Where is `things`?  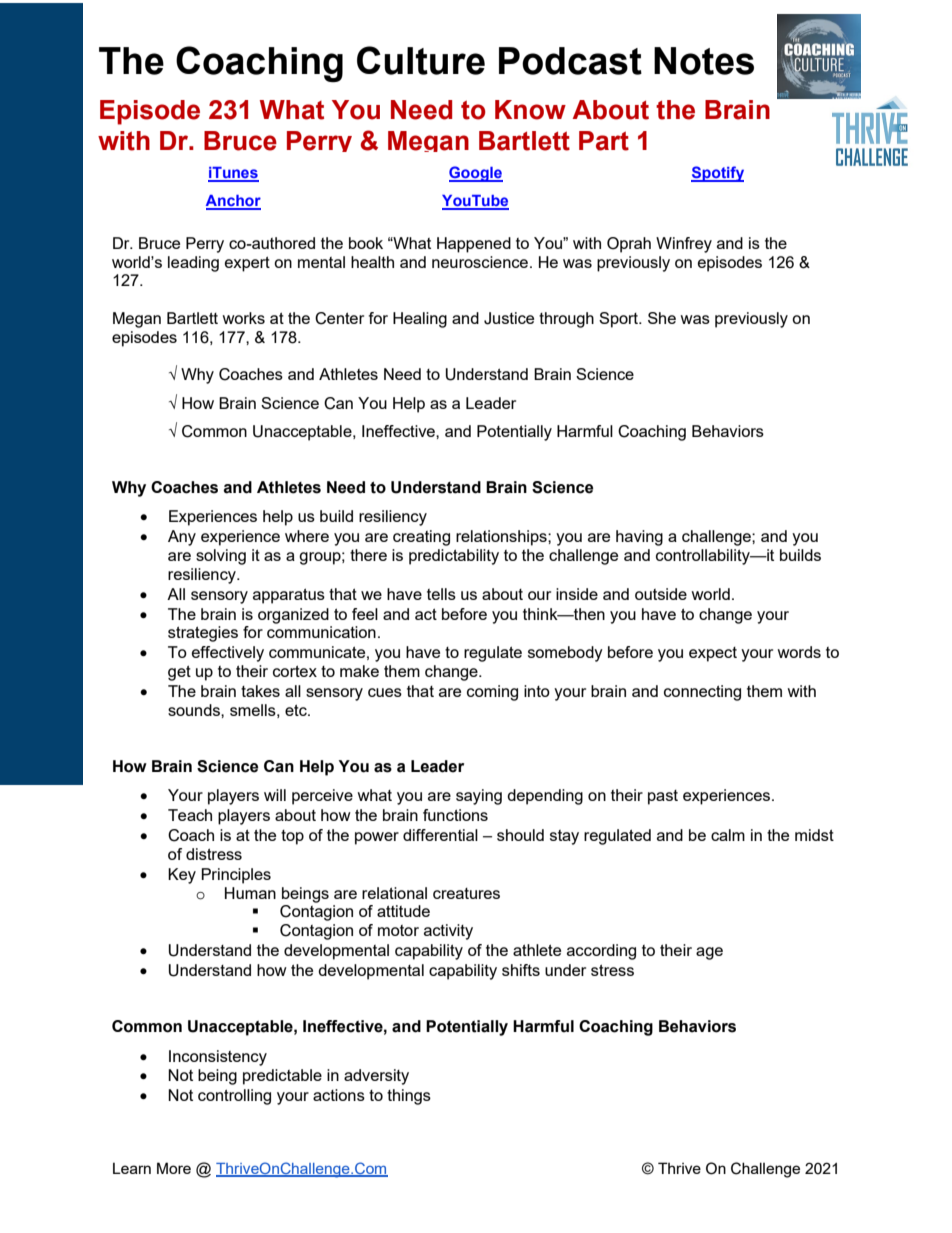 things is located at coordinates (409, 1097).
